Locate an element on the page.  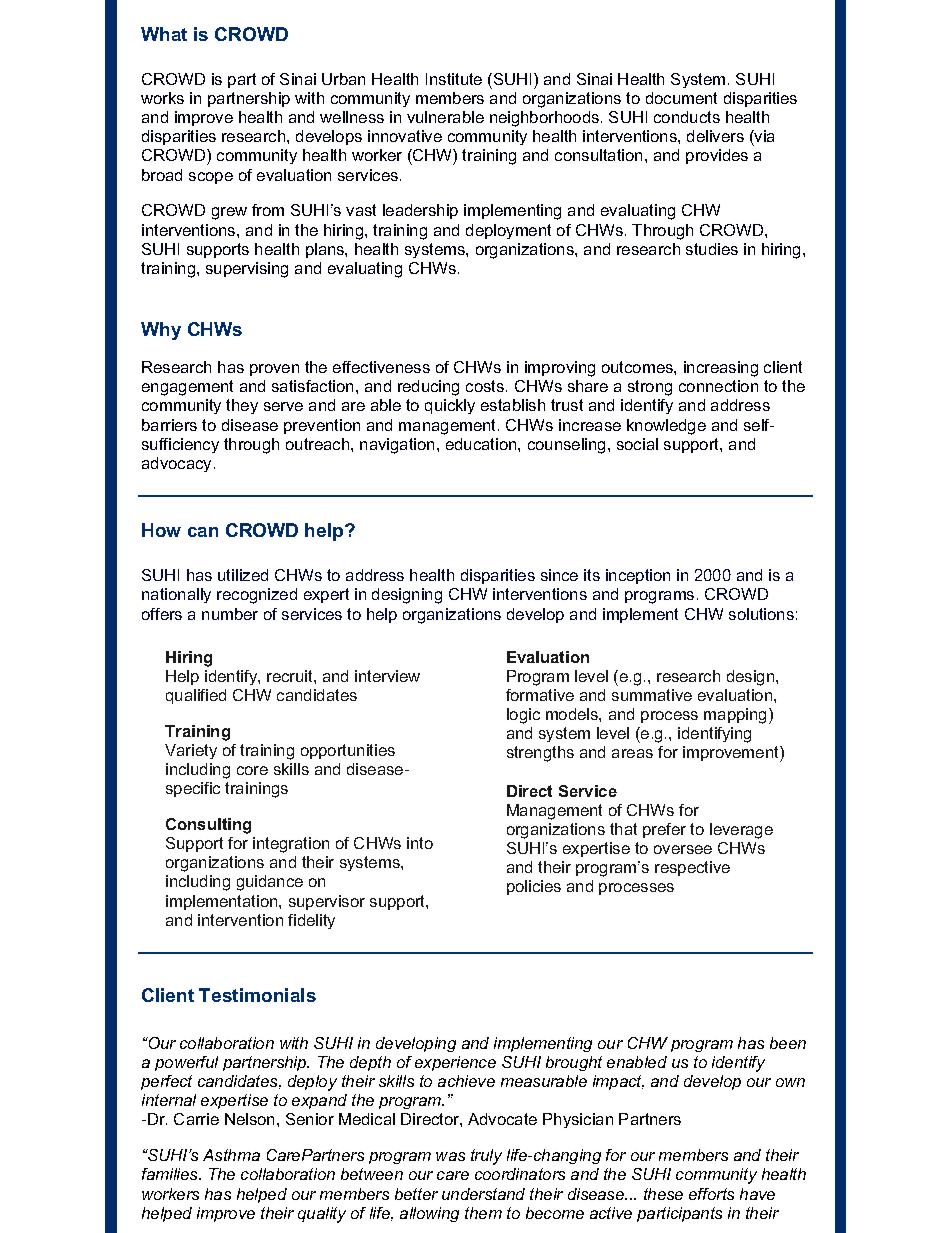
logic is located at coordinates (523, 716).
